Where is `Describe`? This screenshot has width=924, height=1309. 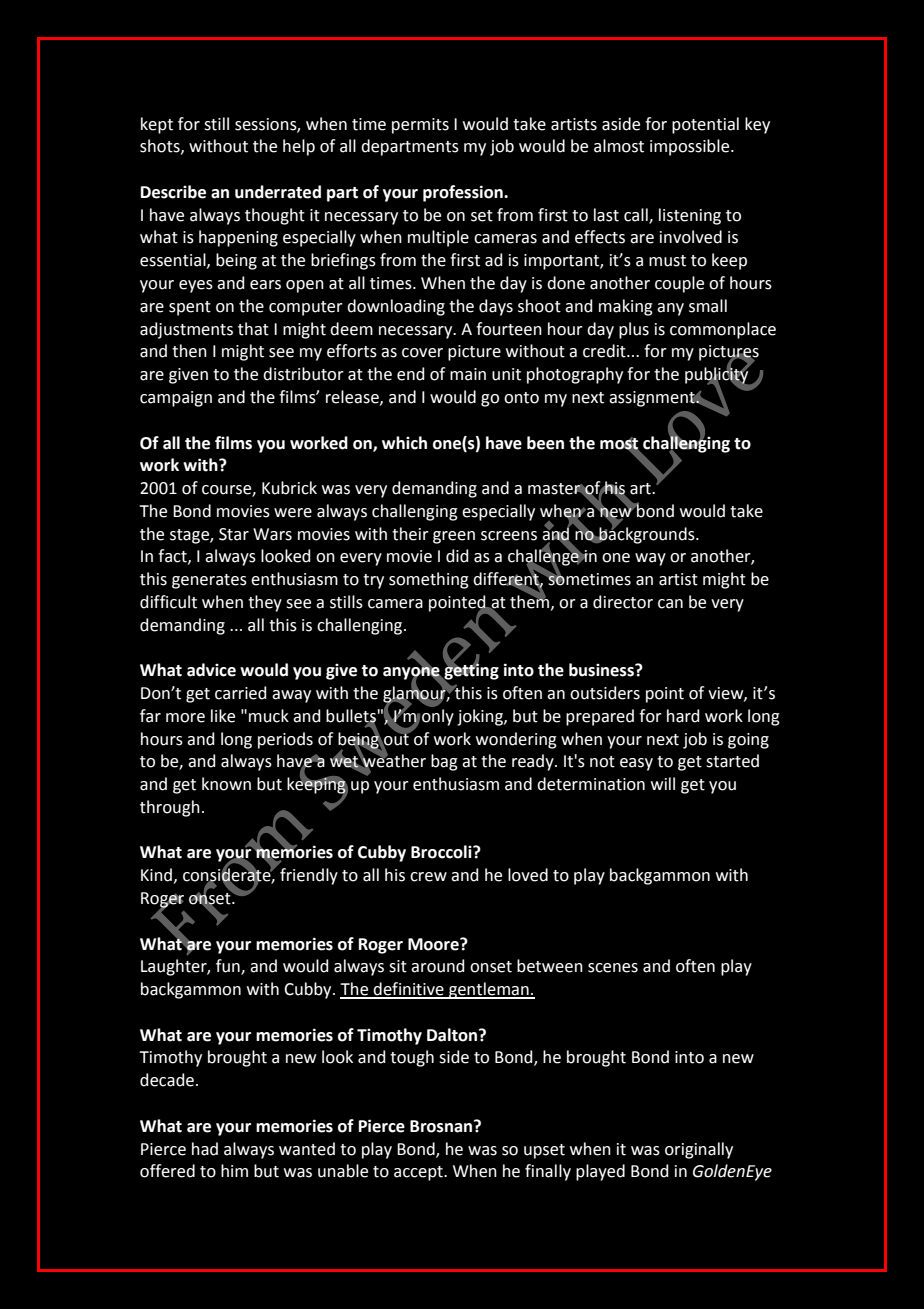
Describe is located at coordinates (173, 192).
